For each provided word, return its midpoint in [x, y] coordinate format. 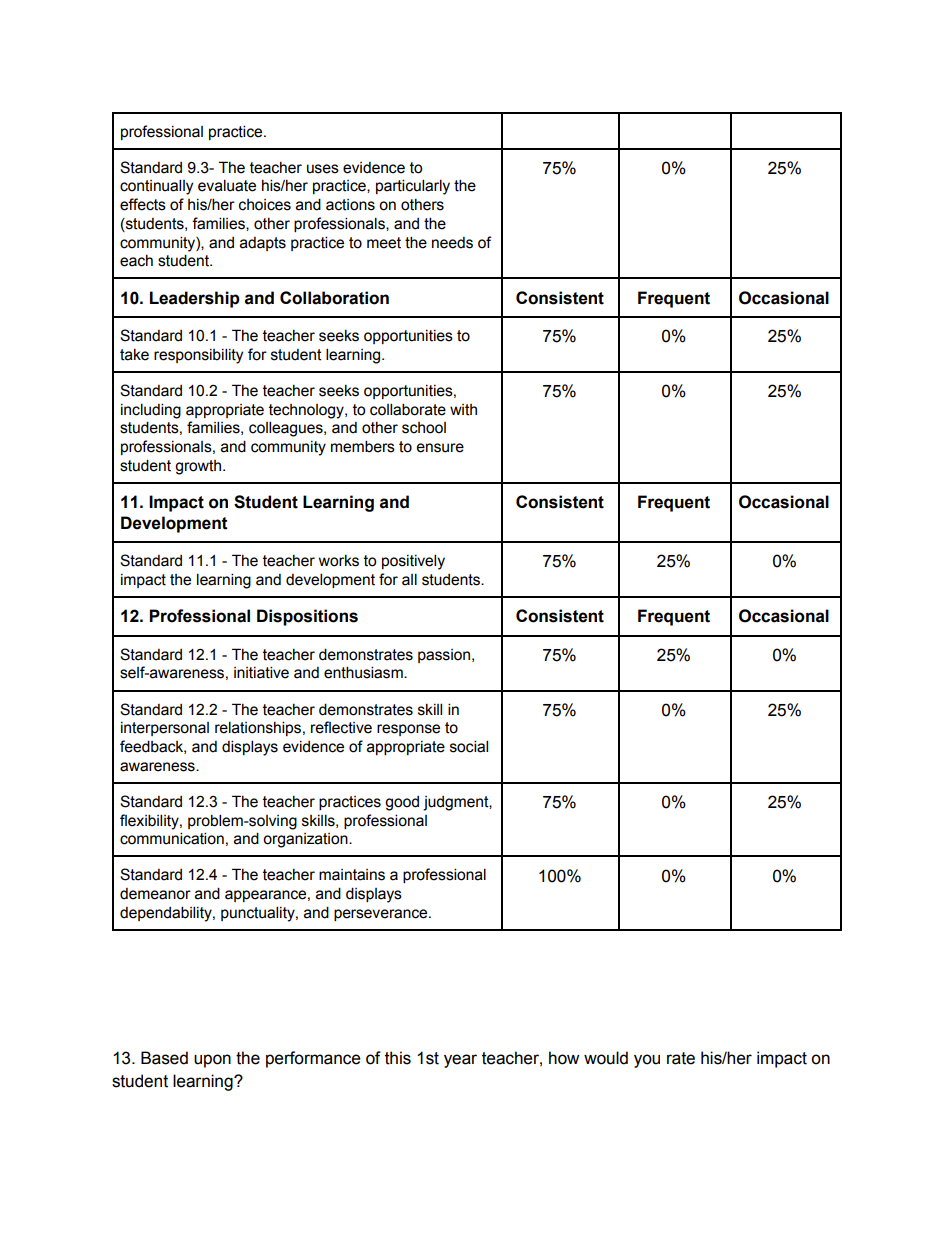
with [463, 410]
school [424, 428]
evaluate [227, 185]
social [469, 746]
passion [444, 656]
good [402, 803]
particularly [413, 187]
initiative [261, 672]
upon [212, 1061]
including [151, 411]
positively [413, 562]
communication [172, 838]
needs [452, 243]
